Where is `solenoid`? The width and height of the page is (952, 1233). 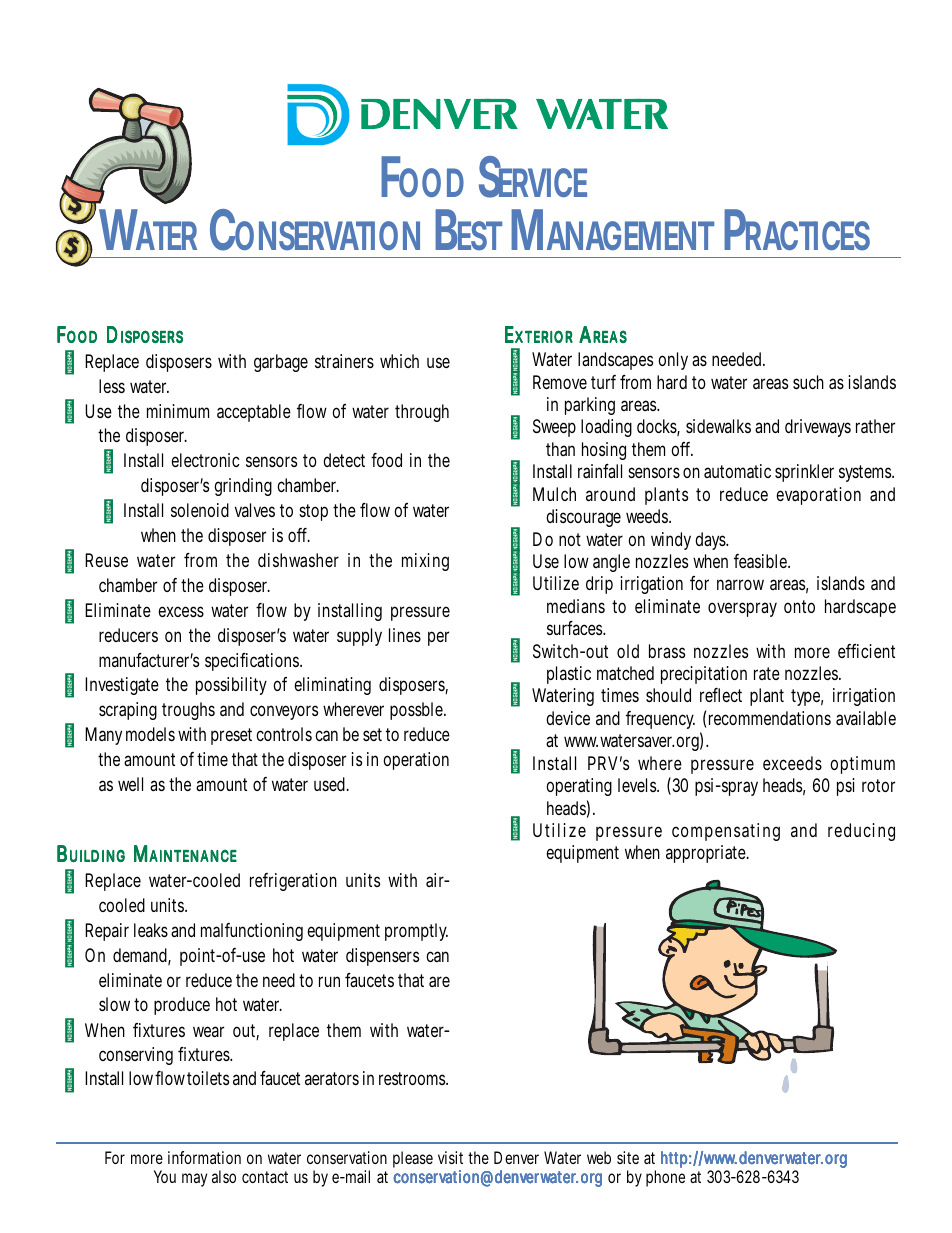 solenoid is located at coordinates (200, 510).
